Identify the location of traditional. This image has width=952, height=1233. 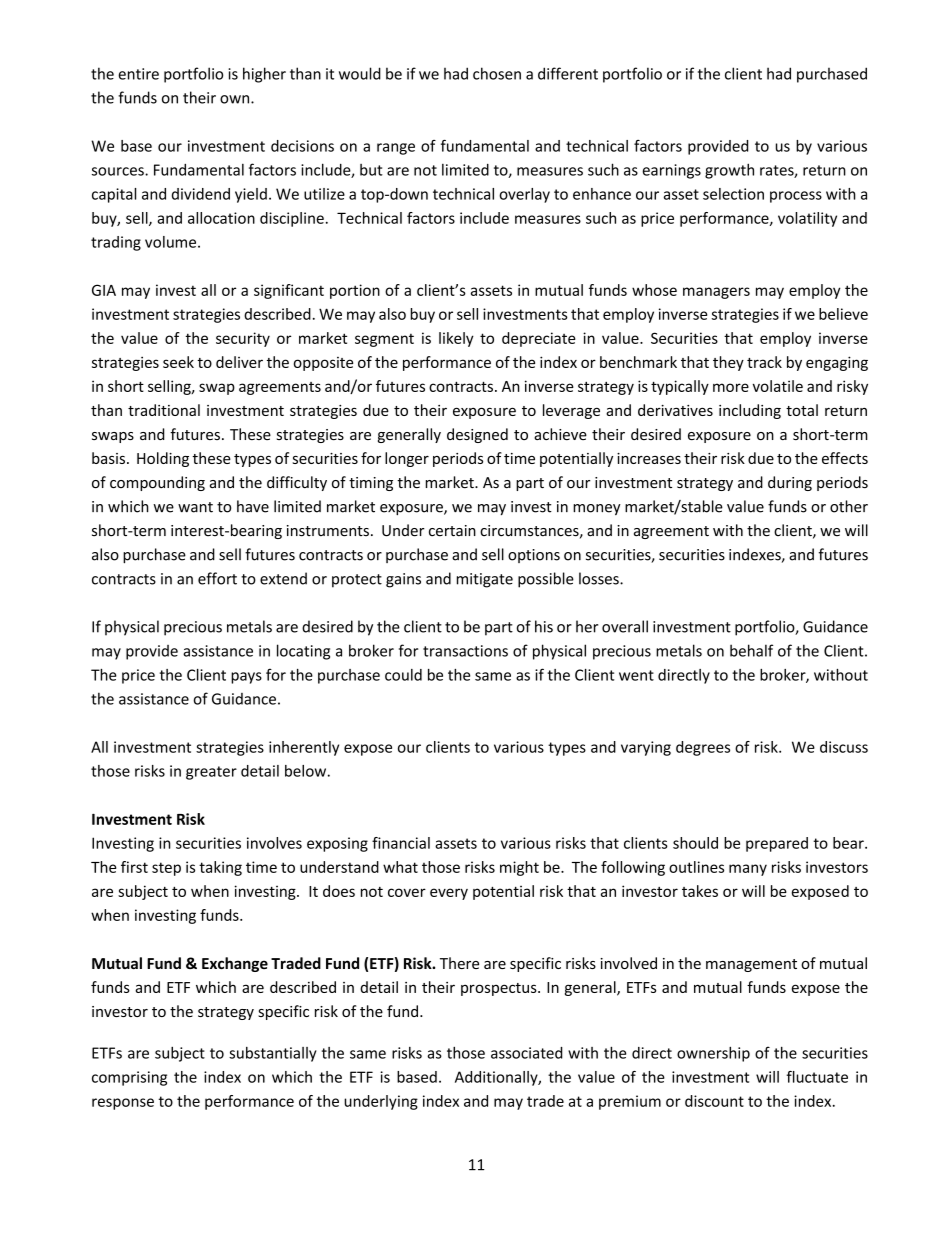
(164, 410).
